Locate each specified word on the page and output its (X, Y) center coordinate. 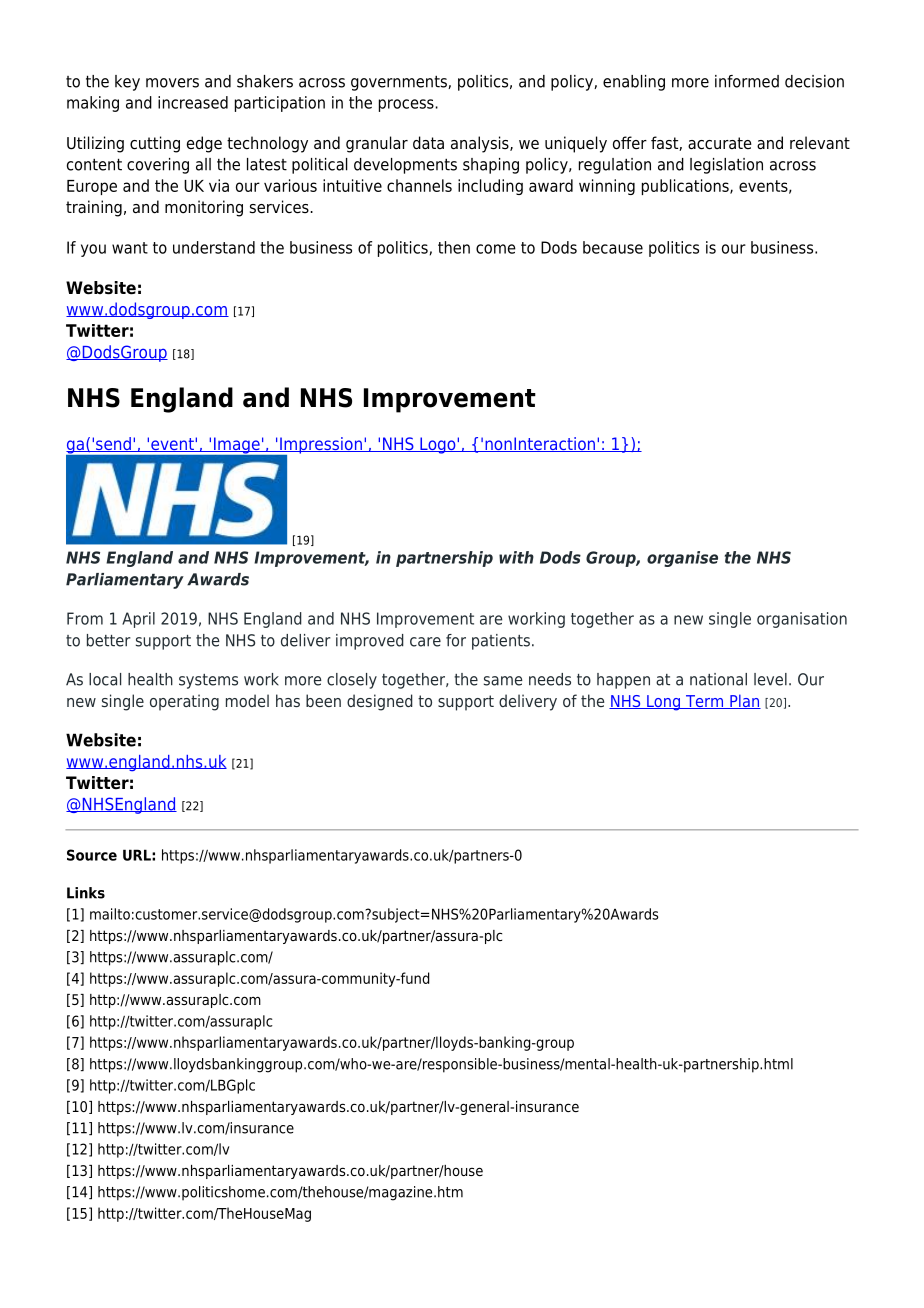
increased (193, 102)
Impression (321, 446)
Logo (438, 445)
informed (747, 81)
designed (380, 702)
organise (682, 559)
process (406, 105)
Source (92, 855)
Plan (744, 701)
